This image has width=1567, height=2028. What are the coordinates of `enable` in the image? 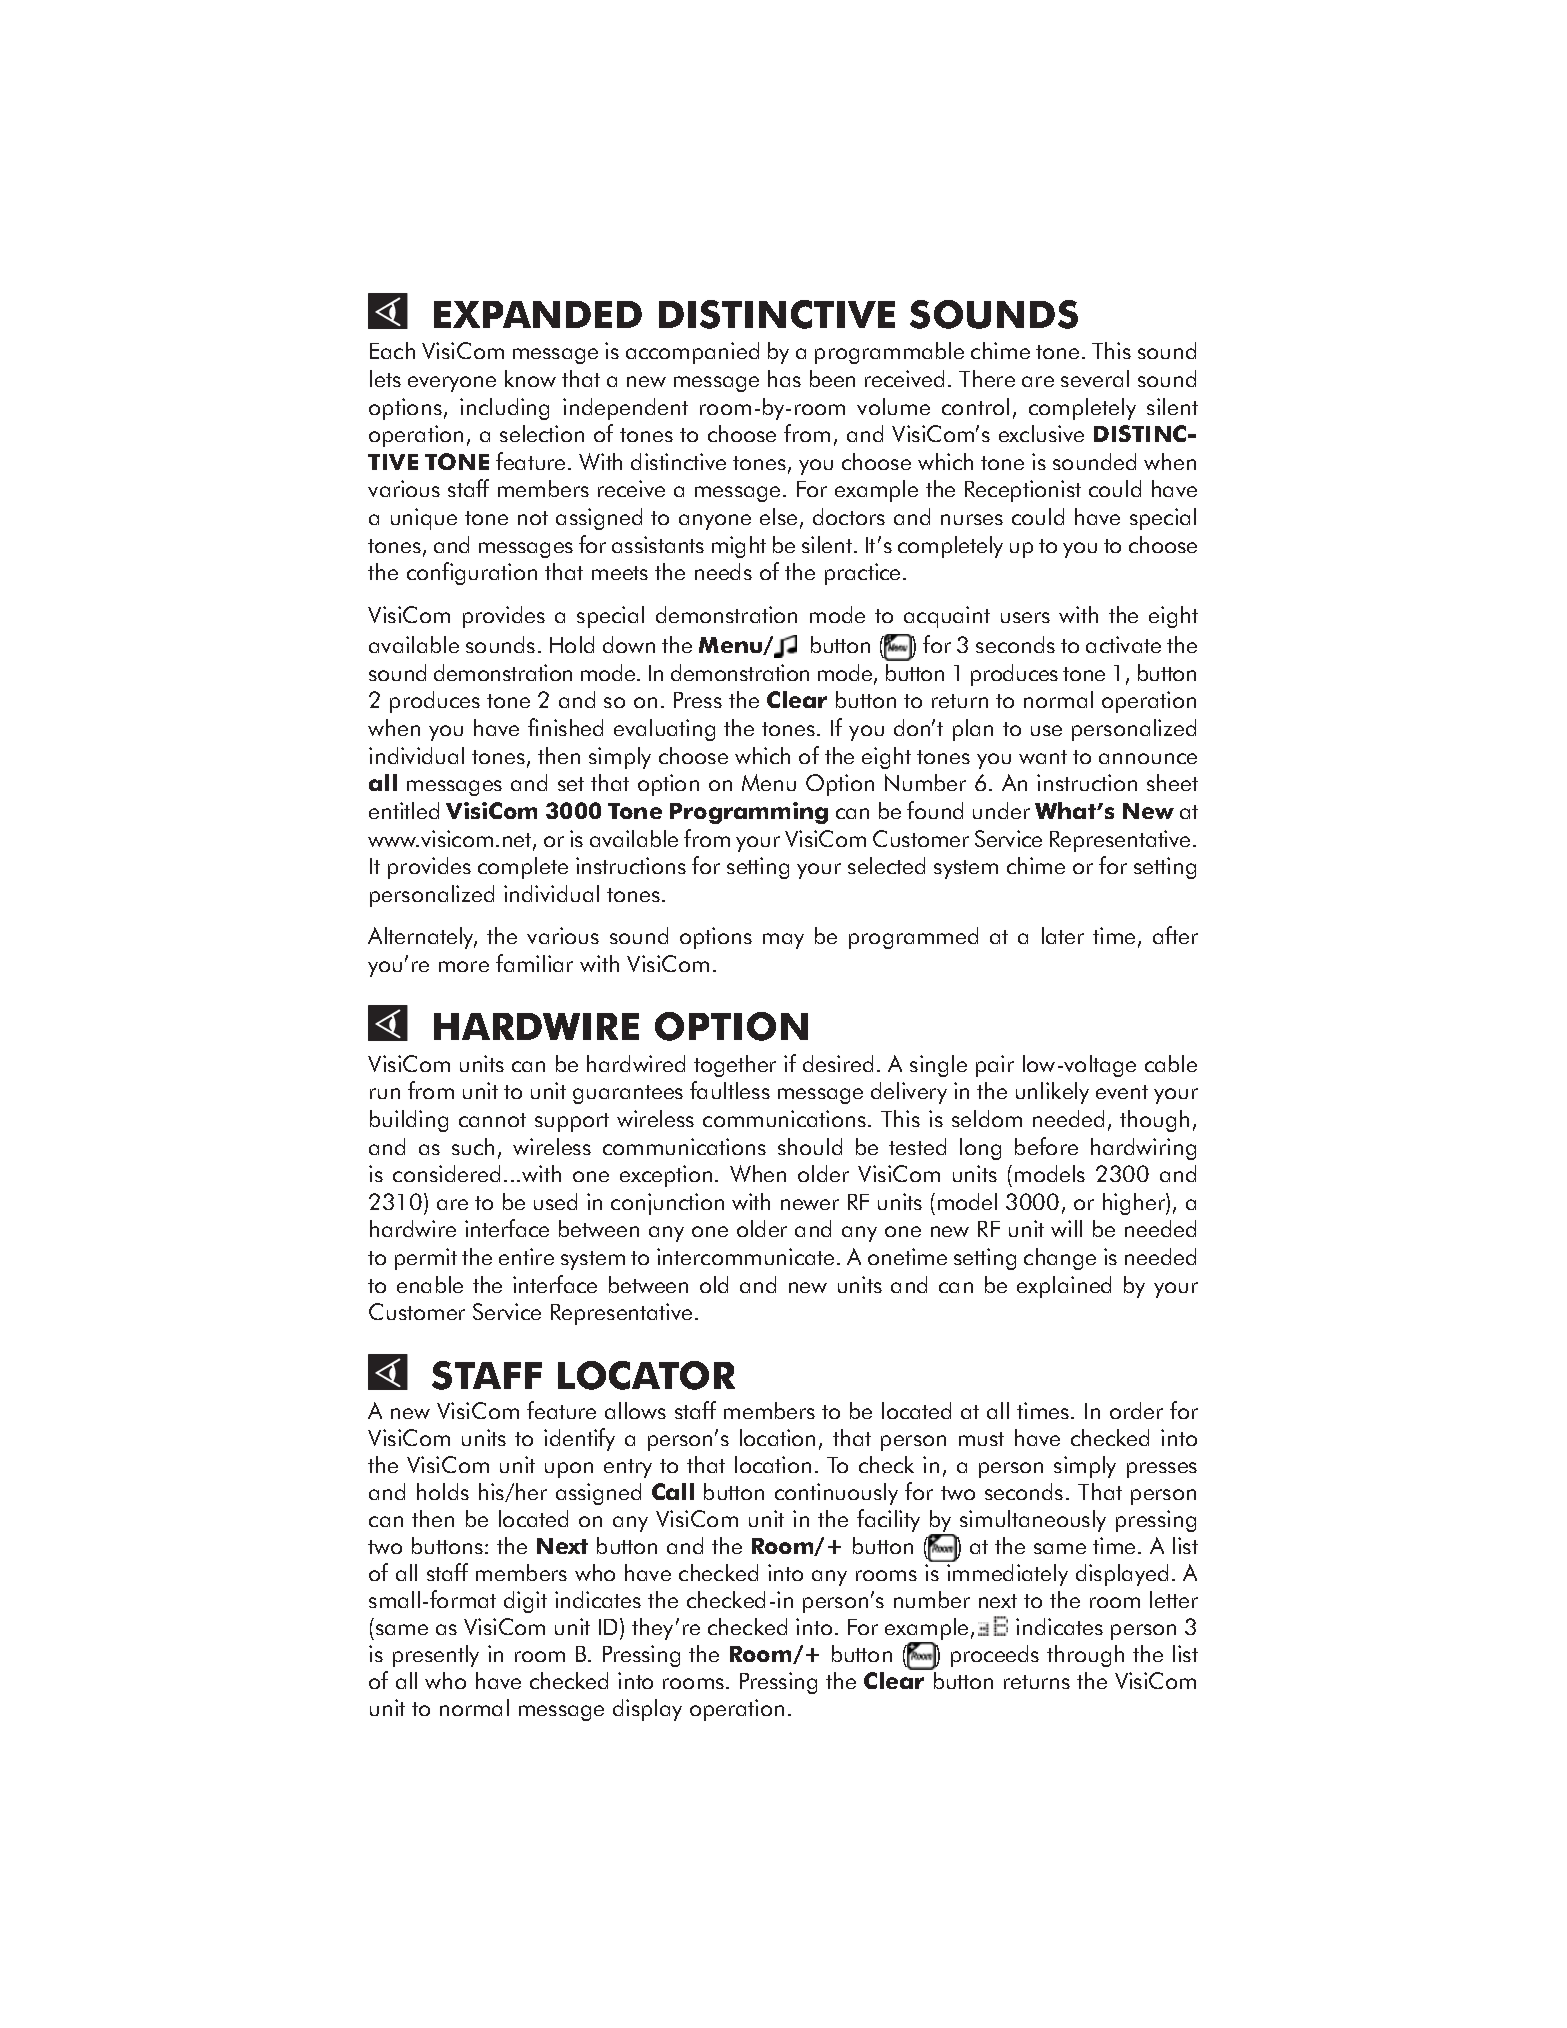 It's located at (430, 1284).
